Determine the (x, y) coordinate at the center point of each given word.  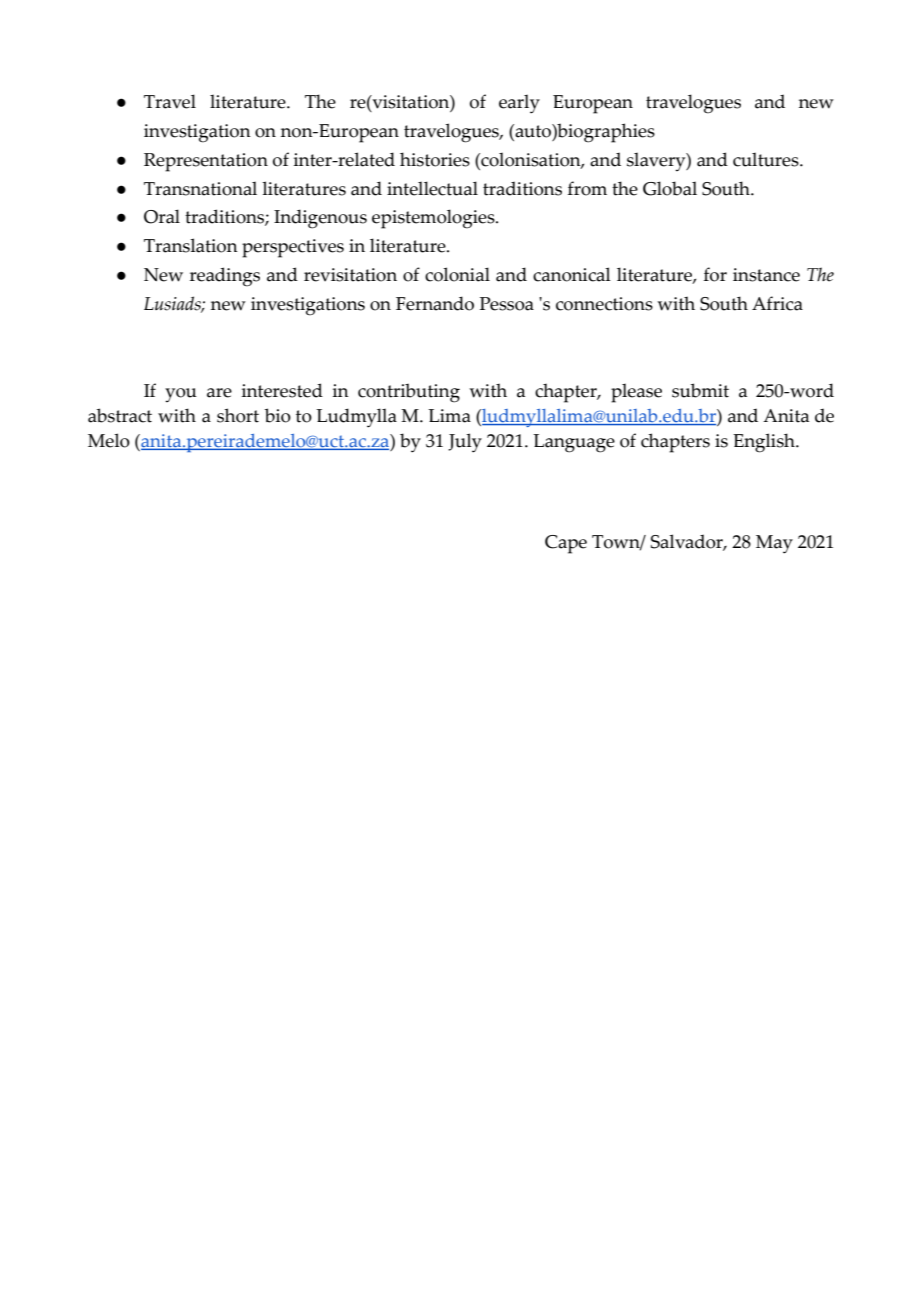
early (519, 103)
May (774, 544)
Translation (191, 245)
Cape (566, 544)
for (715, 274)
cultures (767, 159)
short (238, 415)
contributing (409, 393)
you (181, 395)
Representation (206, 162)
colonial (457, 274)
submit (700, 390)
